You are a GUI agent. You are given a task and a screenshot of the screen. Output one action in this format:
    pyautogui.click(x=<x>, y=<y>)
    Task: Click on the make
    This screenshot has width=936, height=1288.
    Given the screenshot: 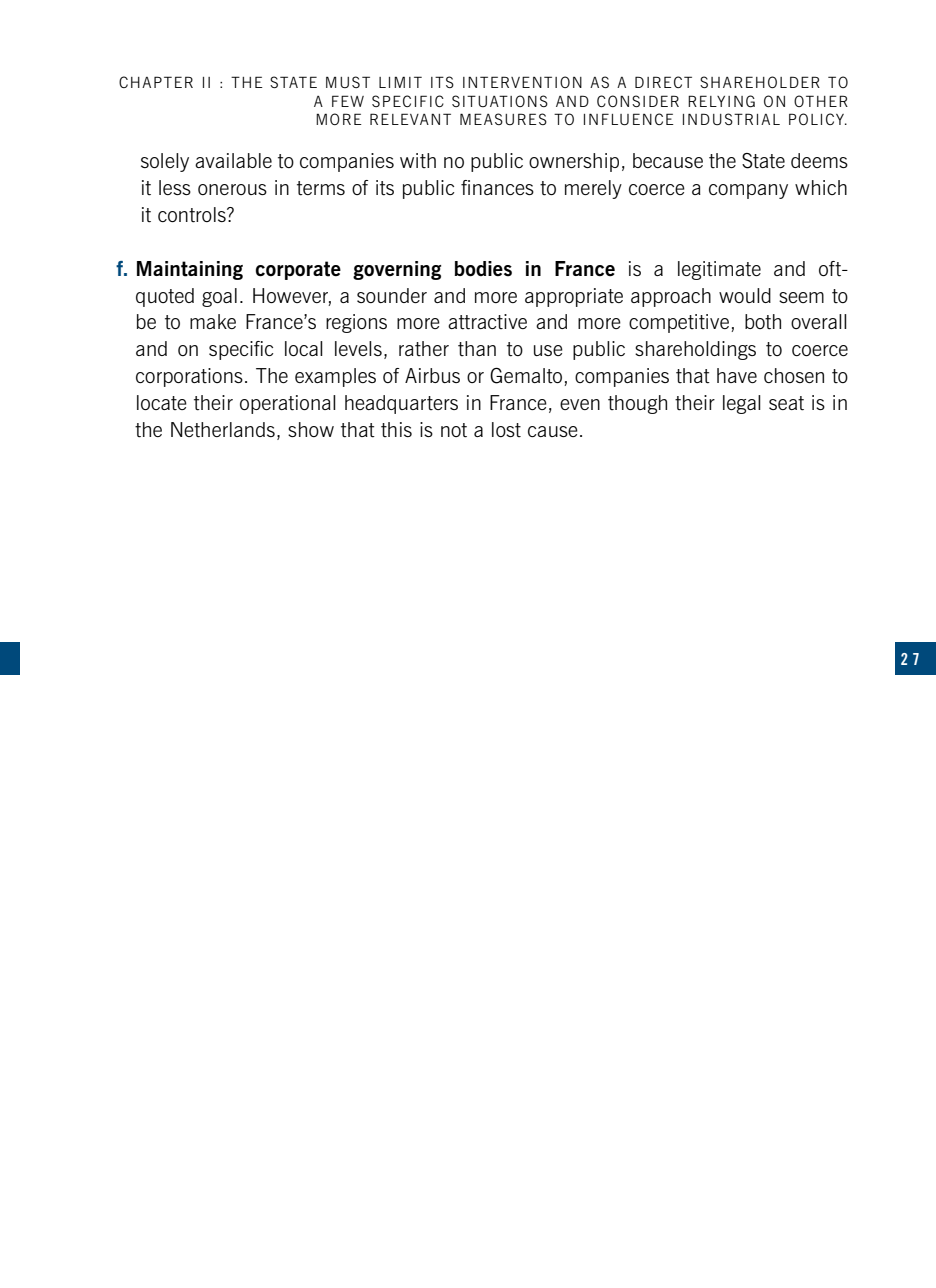 What is the action you would take?
    pyautogui.click(x=213, y=321)
